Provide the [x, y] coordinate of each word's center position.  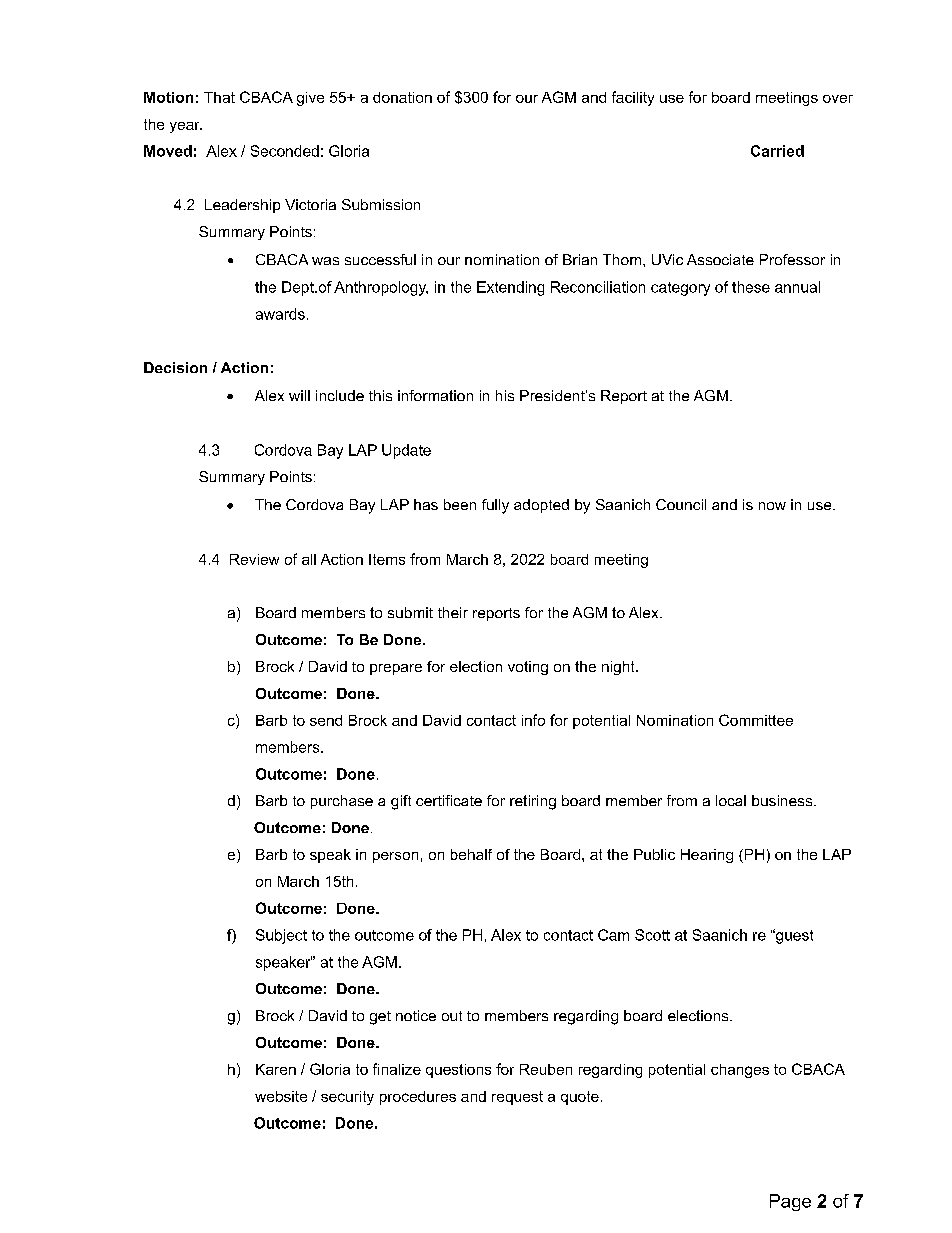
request [517, 1098]
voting [528, 668]
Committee [756, 720]
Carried [777, 151]
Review [254, 559]
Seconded [285, 151]
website [281, 1096]
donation [402, 97]
